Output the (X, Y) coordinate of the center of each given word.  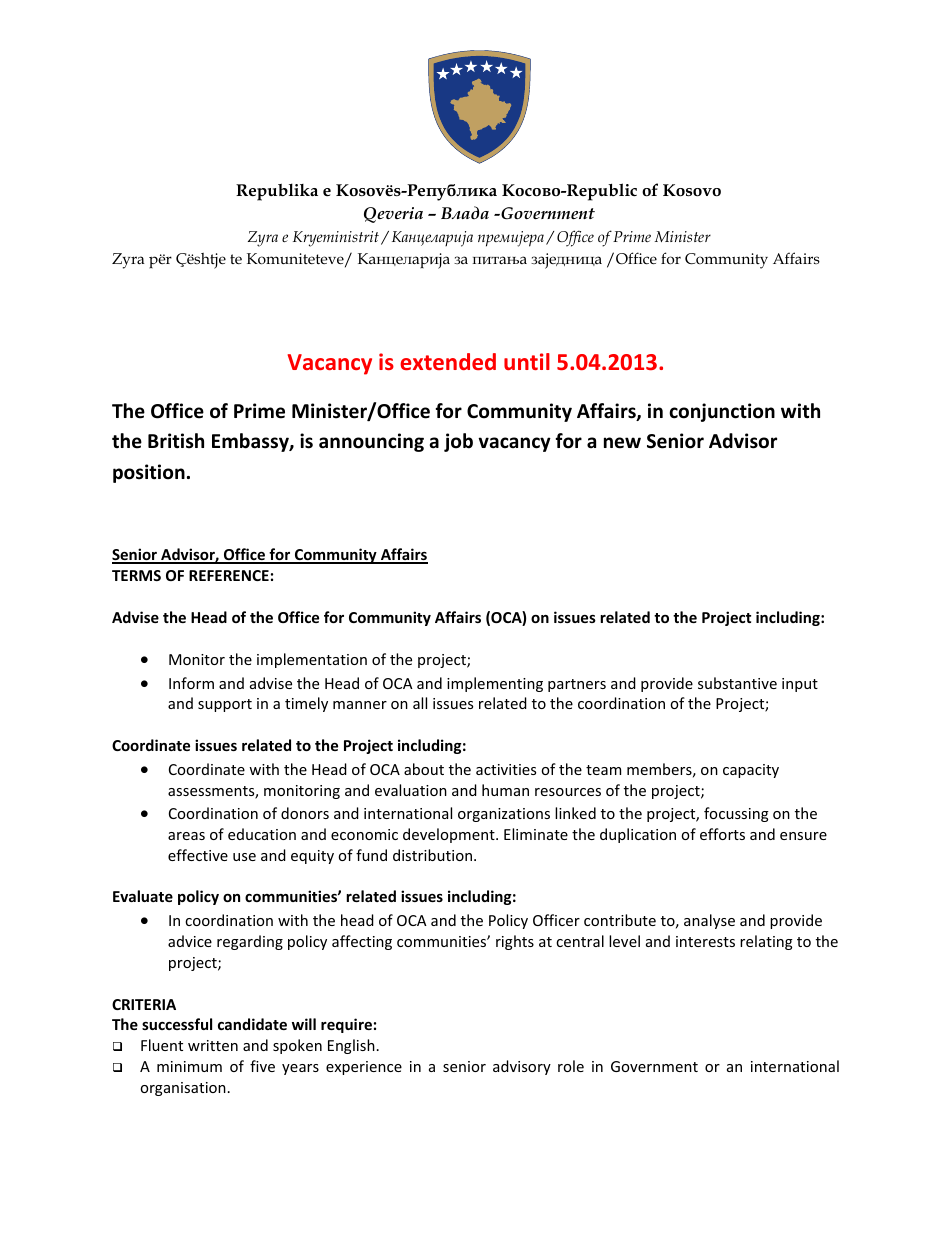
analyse (709, 921)
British (176, 441)
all (420, 703)
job (458, 442)
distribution (432, 855)
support (225, 705)
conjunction (722, 412)
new (622, 443)
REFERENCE (229, 575)
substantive (737, 683)
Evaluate (143, 896)
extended (448, 361)
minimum (189, 1066)
